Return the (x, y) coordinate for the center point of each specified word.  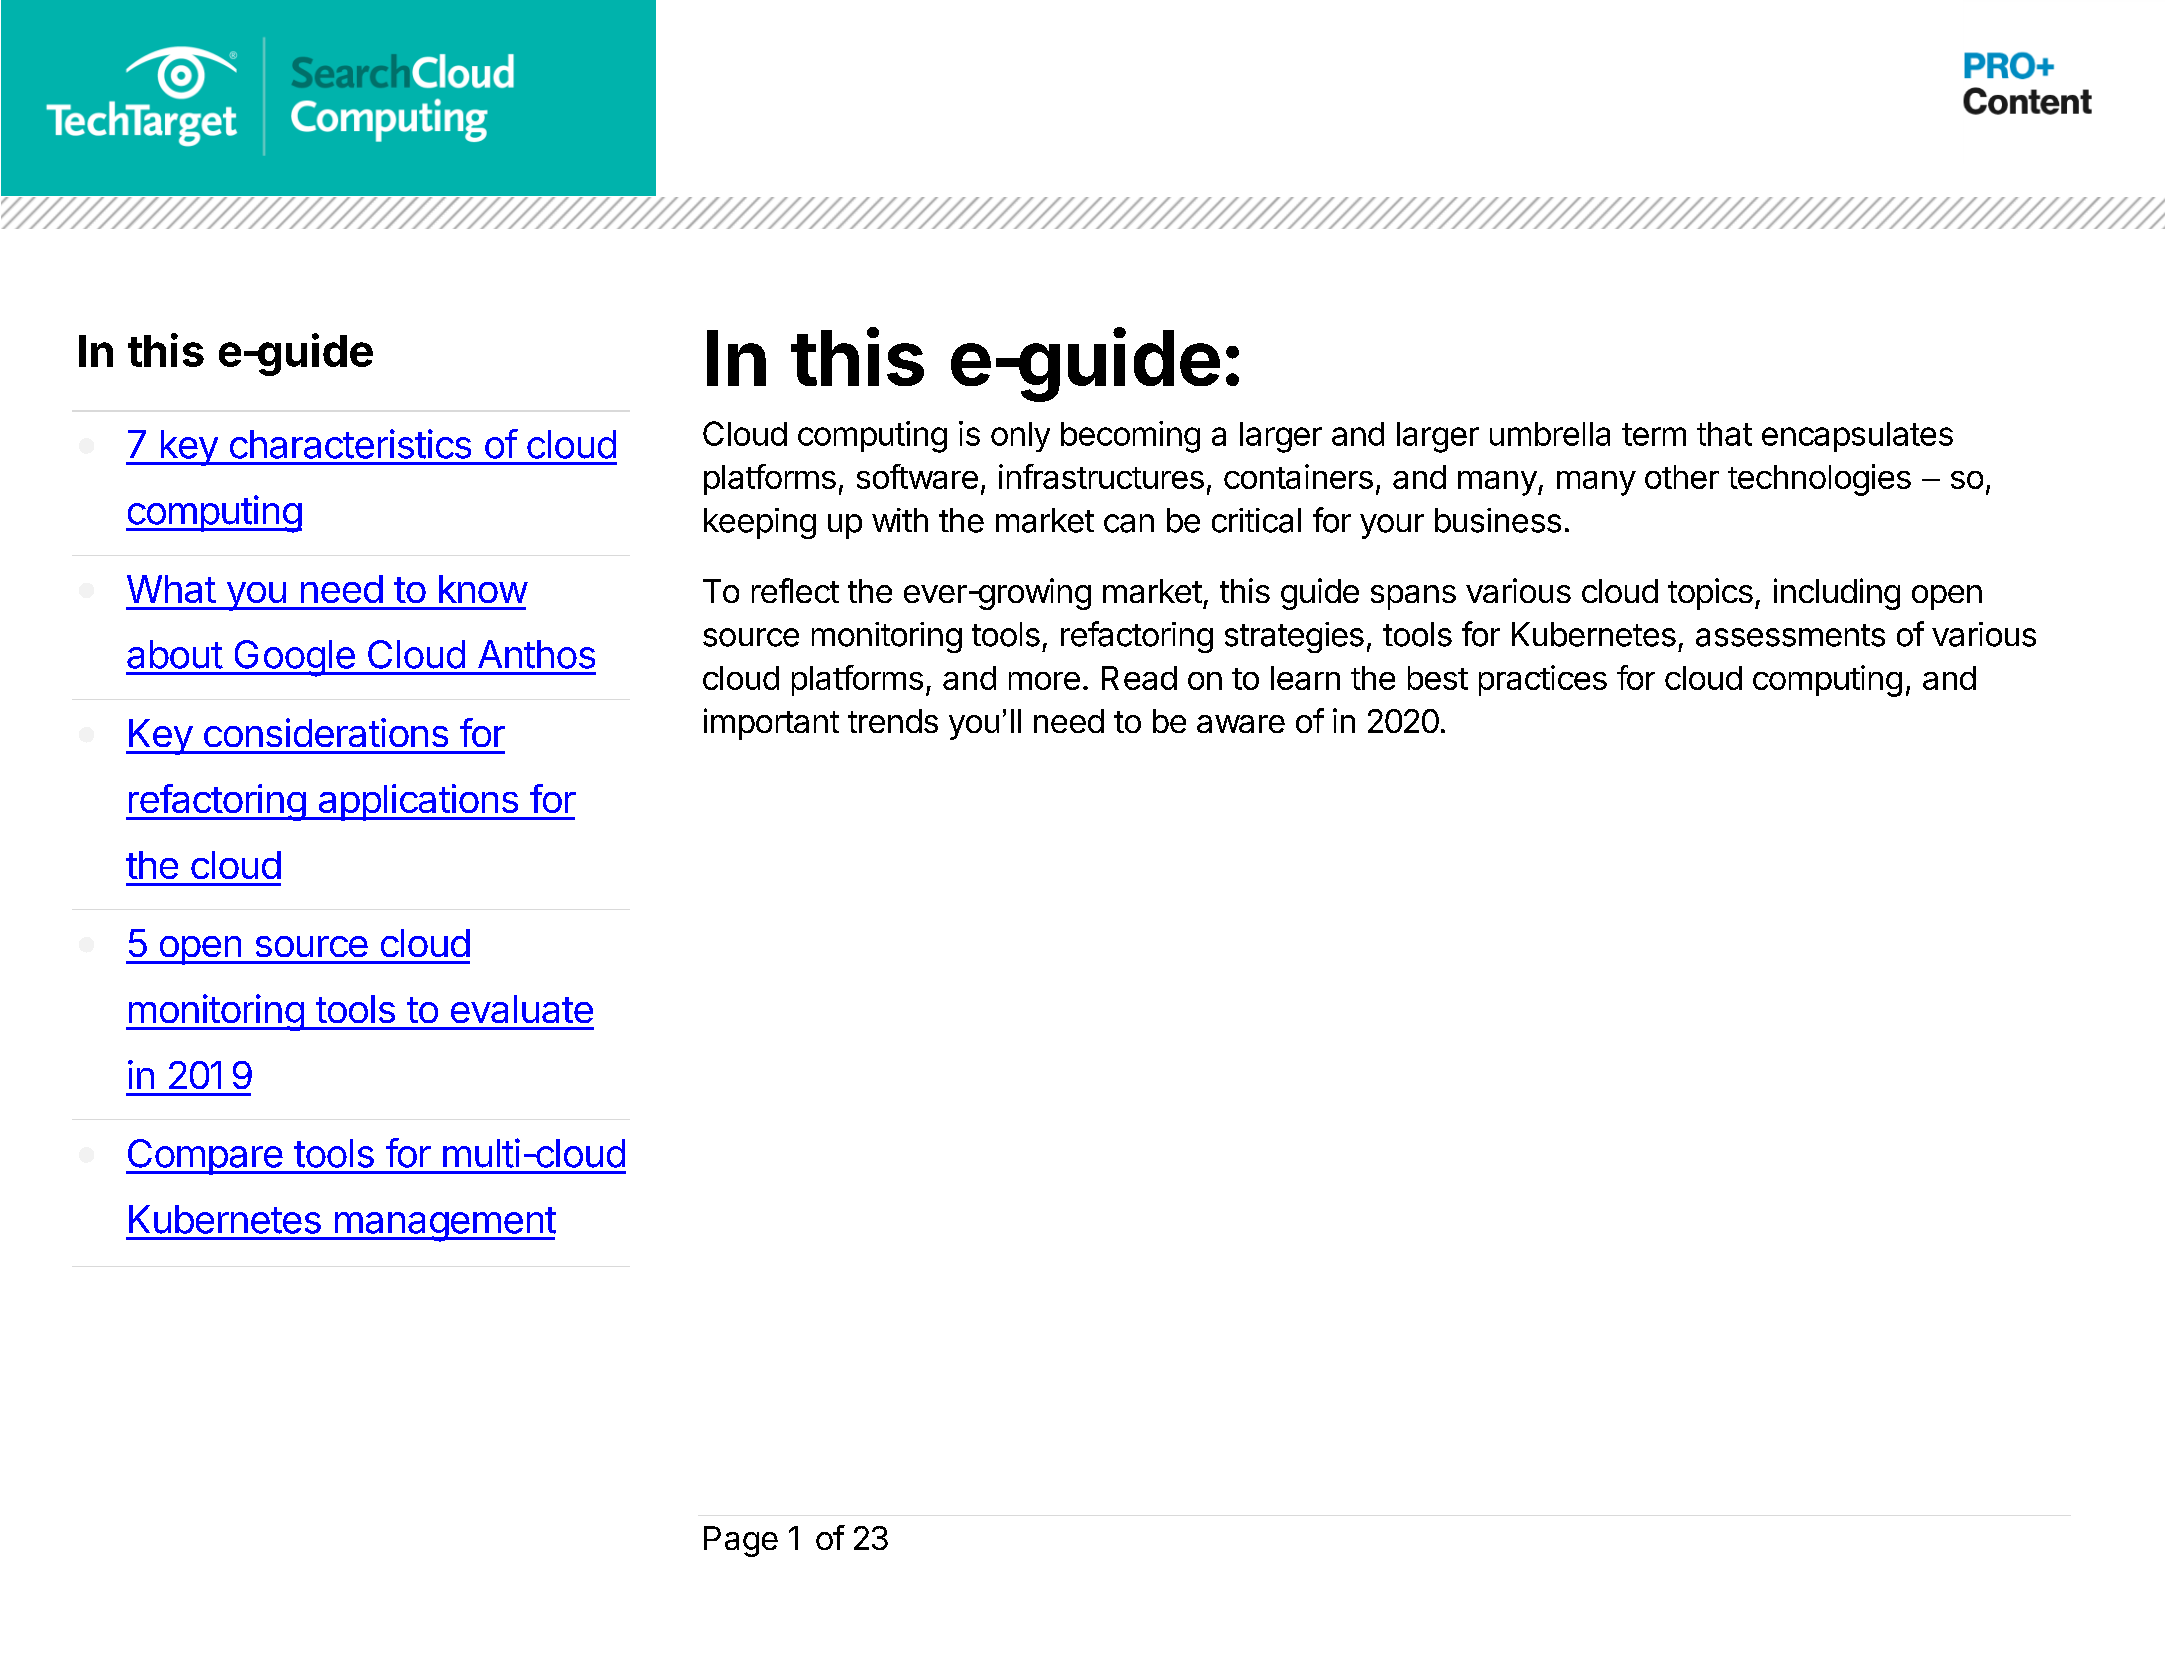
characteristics (350, 444)
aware (1241, 724)
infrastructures (1101, 476)
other (1682, 477)
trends (893, 721)
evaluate (522, 1009)
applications (418, 802)
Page (741, 1541)
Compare (205, 1157)
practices (1543, 680)
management (444, 1224)
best (1438, 678)
